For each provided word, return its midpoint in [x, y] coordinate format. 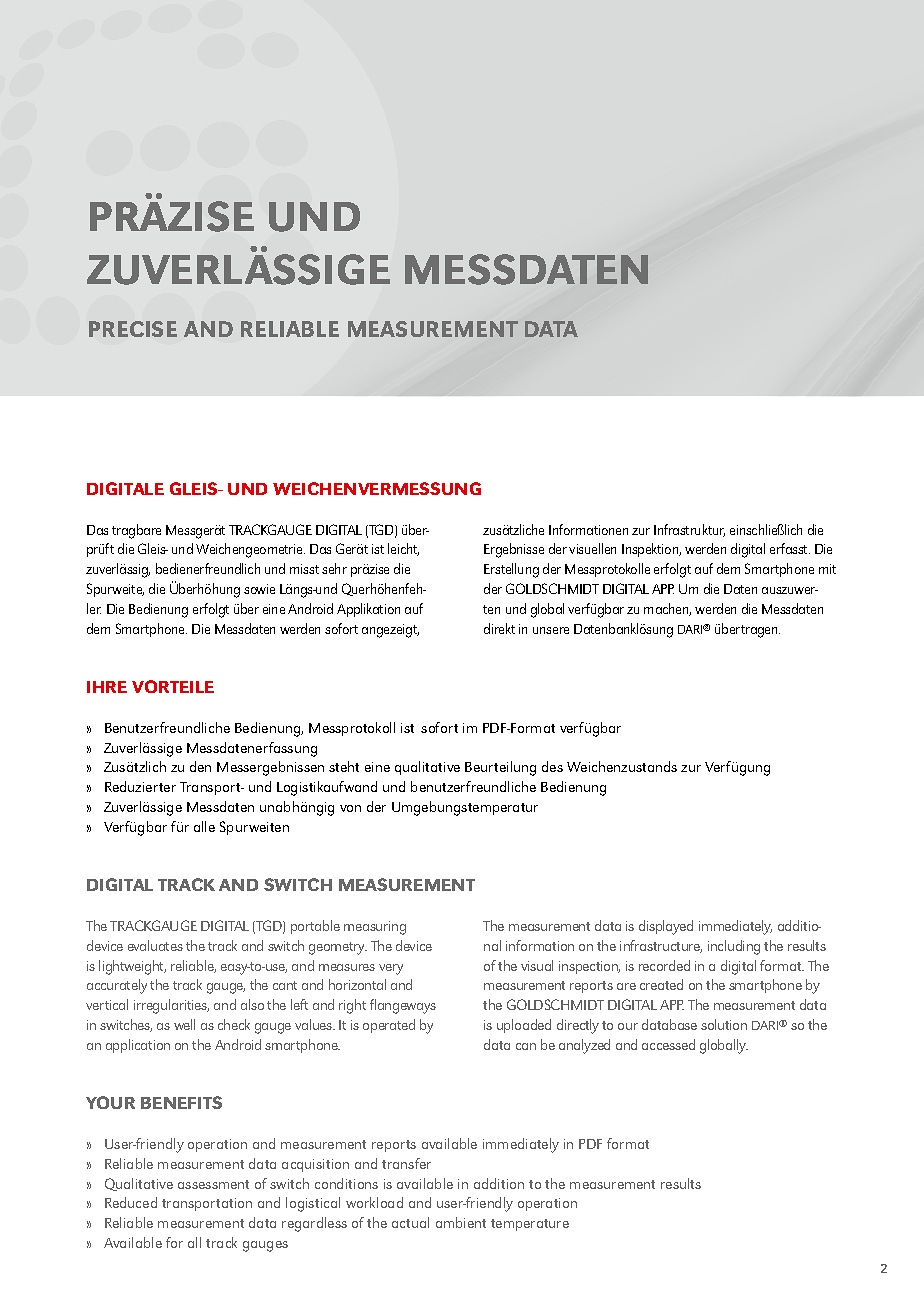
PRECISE [133, 329]
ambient [461, 1222]
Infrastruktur [689, 530]
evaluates [155, 945]
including [734, 947]
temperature [530, 1225]
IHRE [107, 687]
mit [827, 569]
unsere [551, 630]
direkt [499, 628]
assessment [213, 1184]
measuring [375, 928]
